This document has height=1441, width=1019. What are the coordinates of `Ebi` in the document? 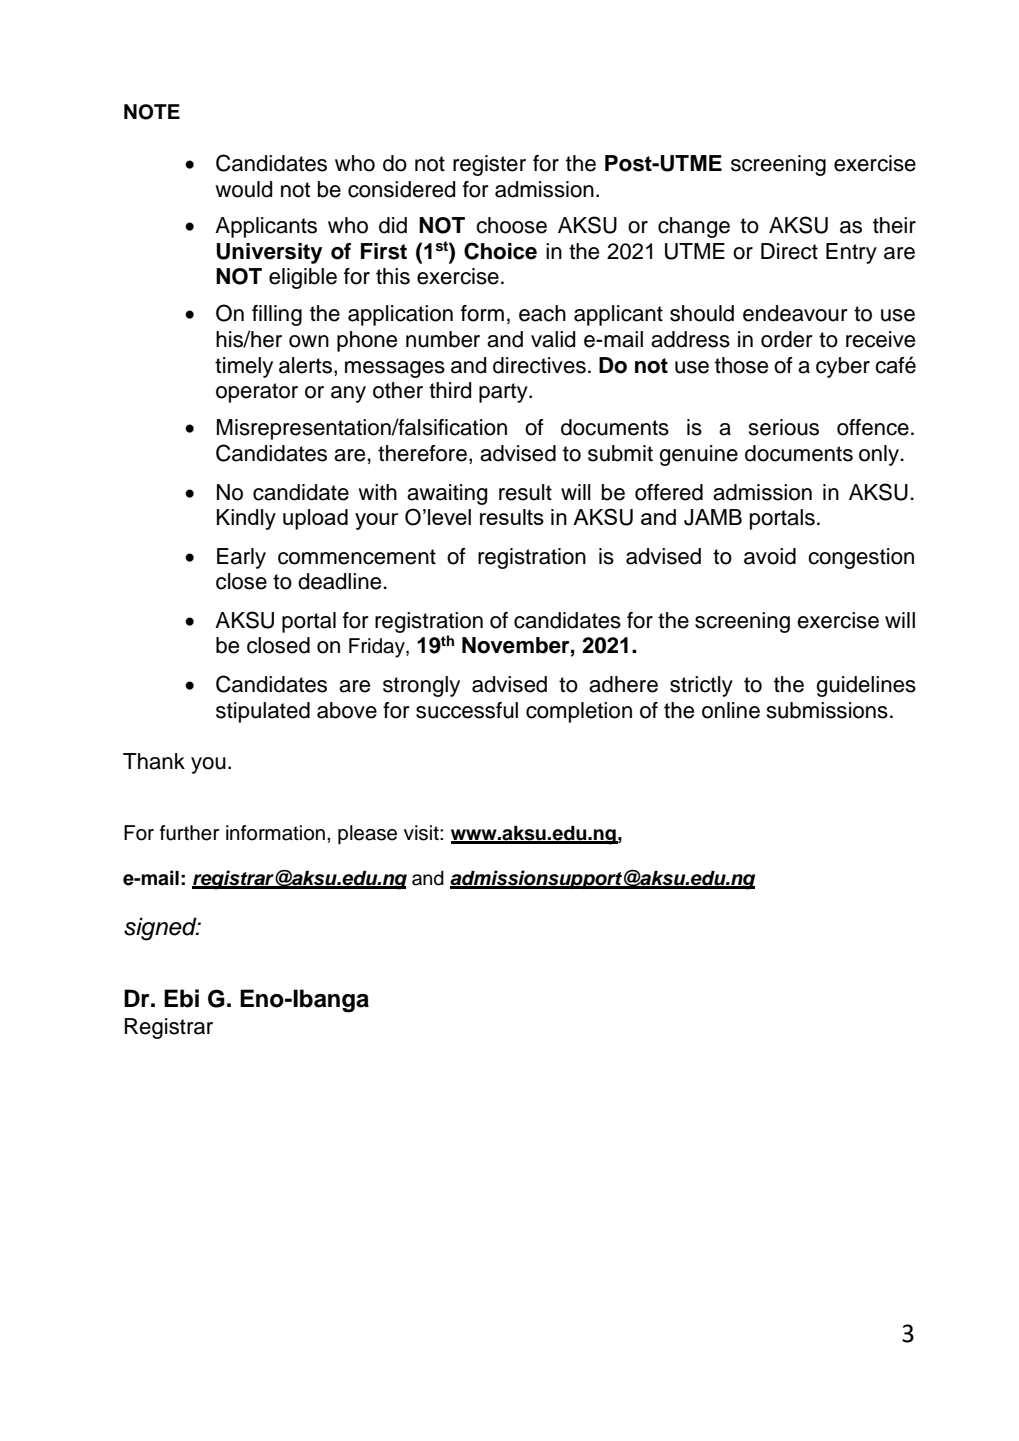 It's located at (181, 998).
